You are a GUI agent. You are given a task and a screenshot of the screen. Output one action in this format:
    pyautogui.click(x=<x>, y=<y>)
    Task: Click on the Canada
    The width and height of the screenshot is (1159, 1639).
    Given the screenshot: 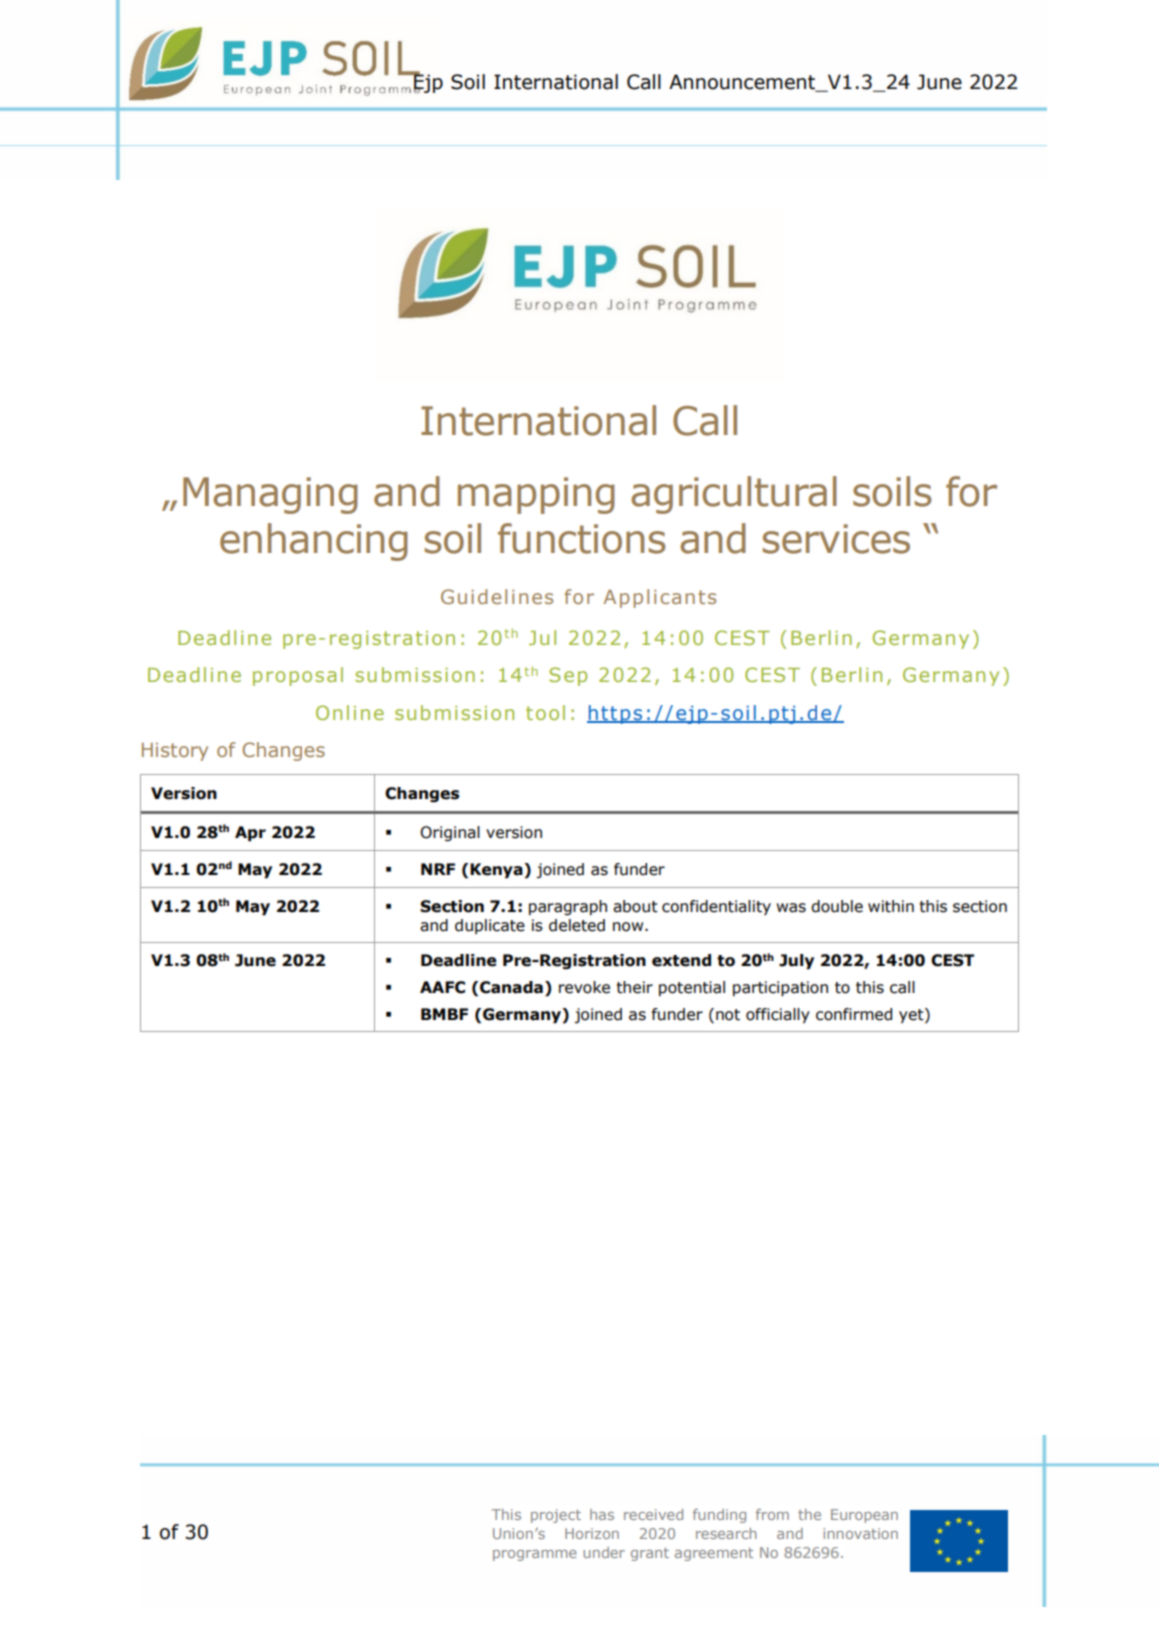 What is the action you would take?
    pyautogui.click(x=511, y=987)
